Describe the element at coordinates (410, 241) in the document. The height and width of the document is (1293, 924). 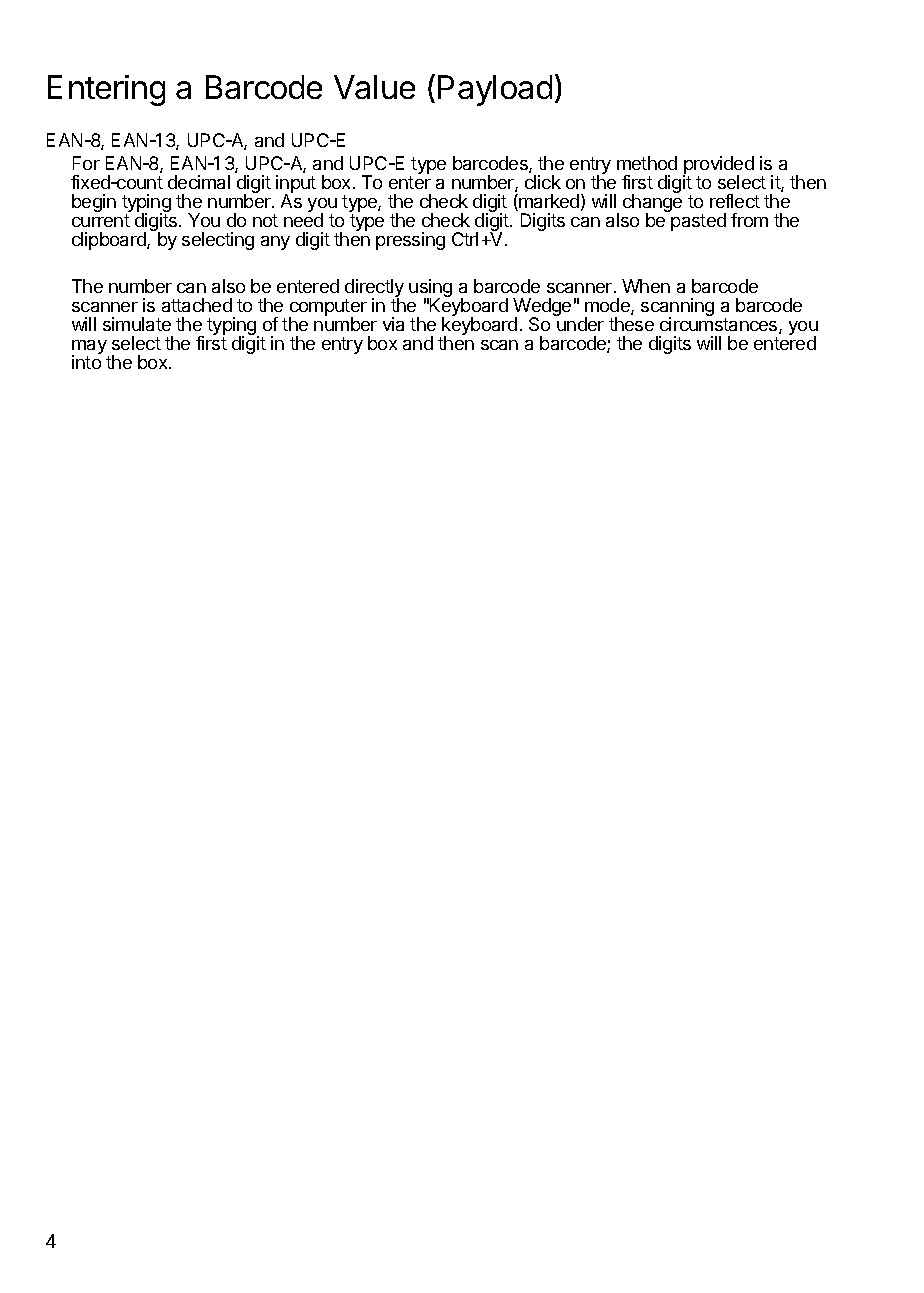
I see `pressing` at that location.
